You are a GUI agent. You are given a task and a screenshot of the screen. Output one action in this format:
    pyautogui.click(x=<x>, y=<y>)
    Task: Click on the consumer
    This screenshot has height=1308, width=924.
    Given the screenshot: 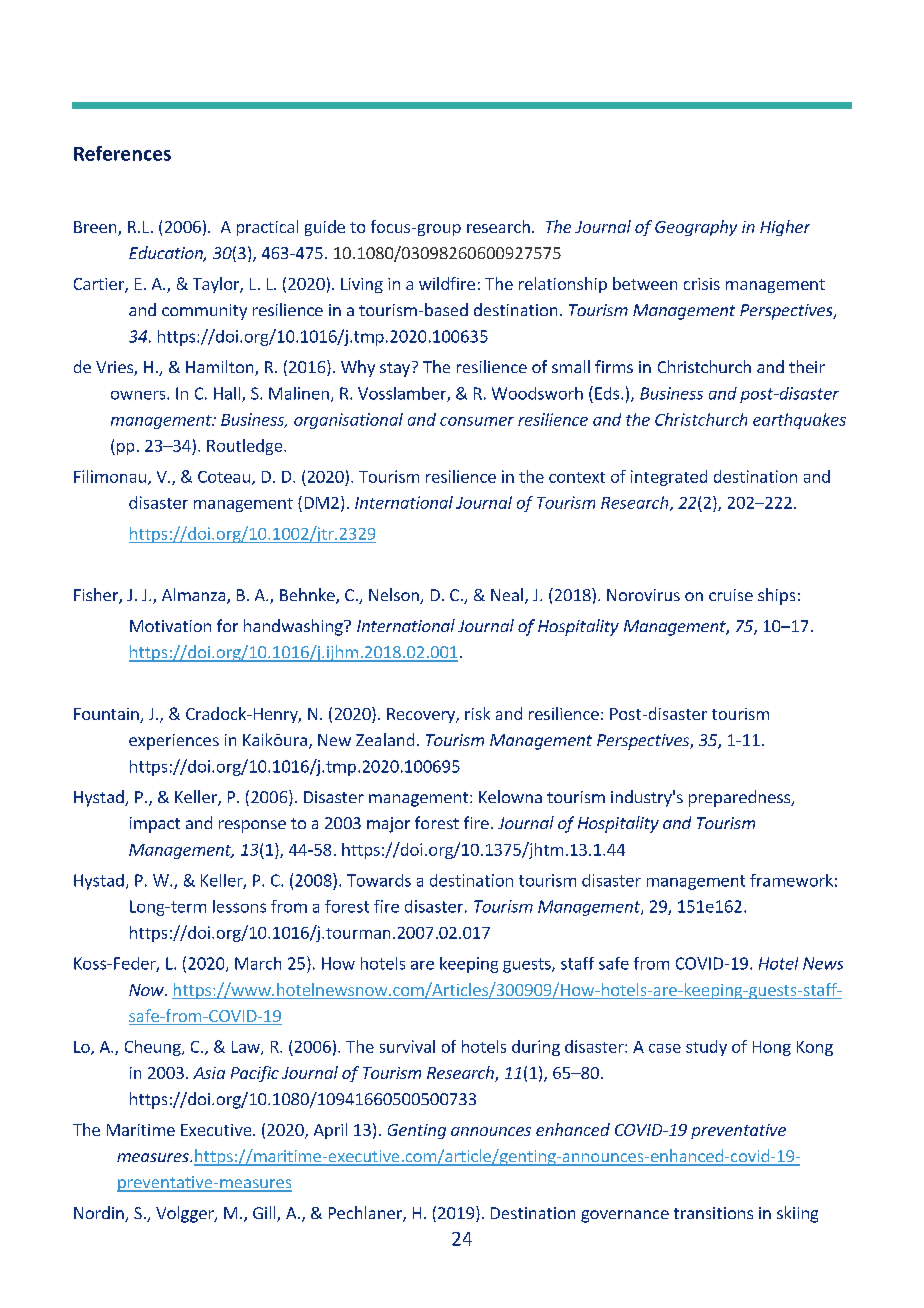 What is the action you would take?
    pyautogui.click(x=477, y=421)
